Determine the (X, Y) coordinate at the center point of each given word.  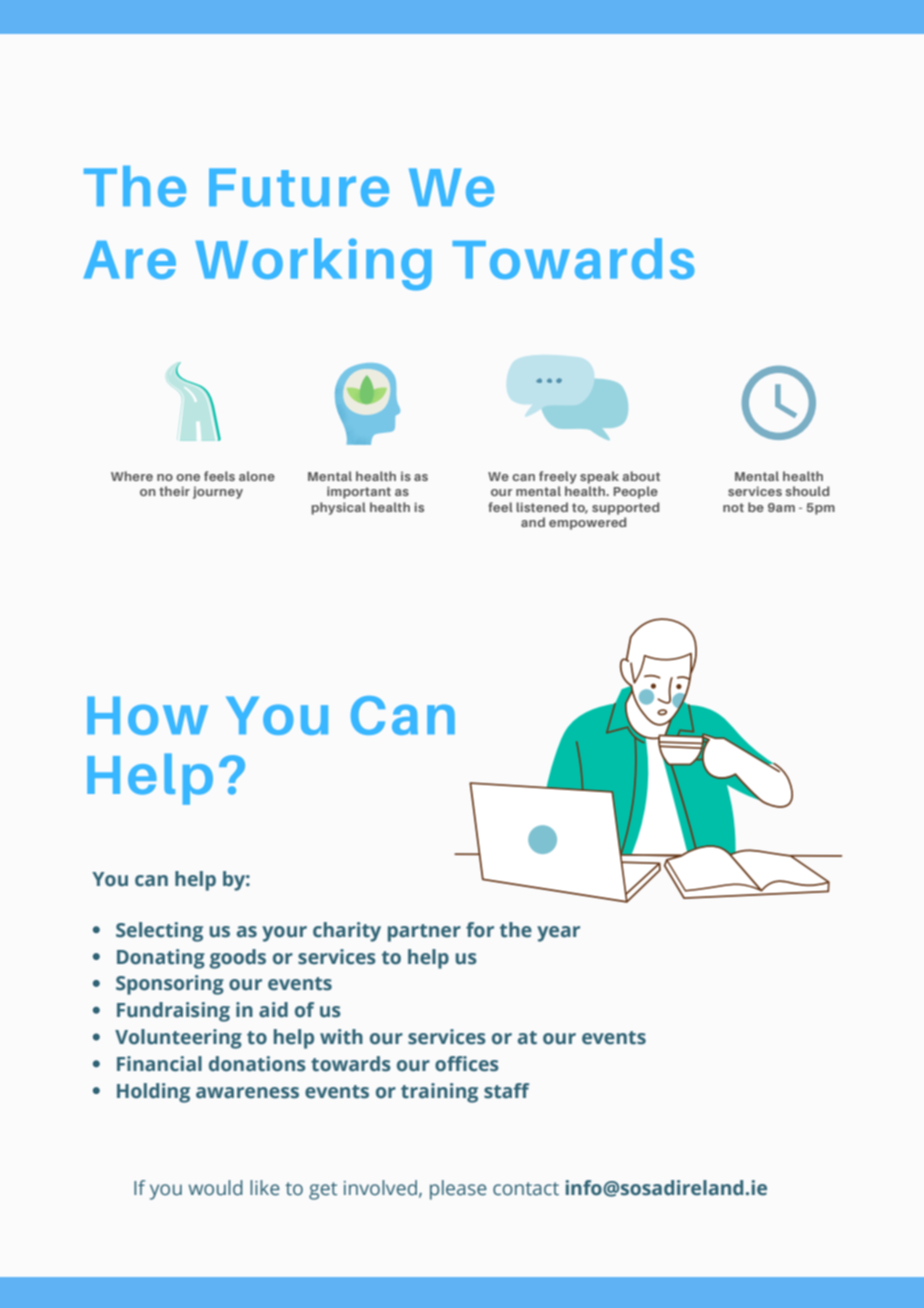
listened (542, 507)
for (480, 930)
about (641, 476)
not (733, 507)
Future (299, 187)
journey (218, 493)
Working (313, 264)
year (558, 934)
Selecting (159, 932)
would (215, 1188)
